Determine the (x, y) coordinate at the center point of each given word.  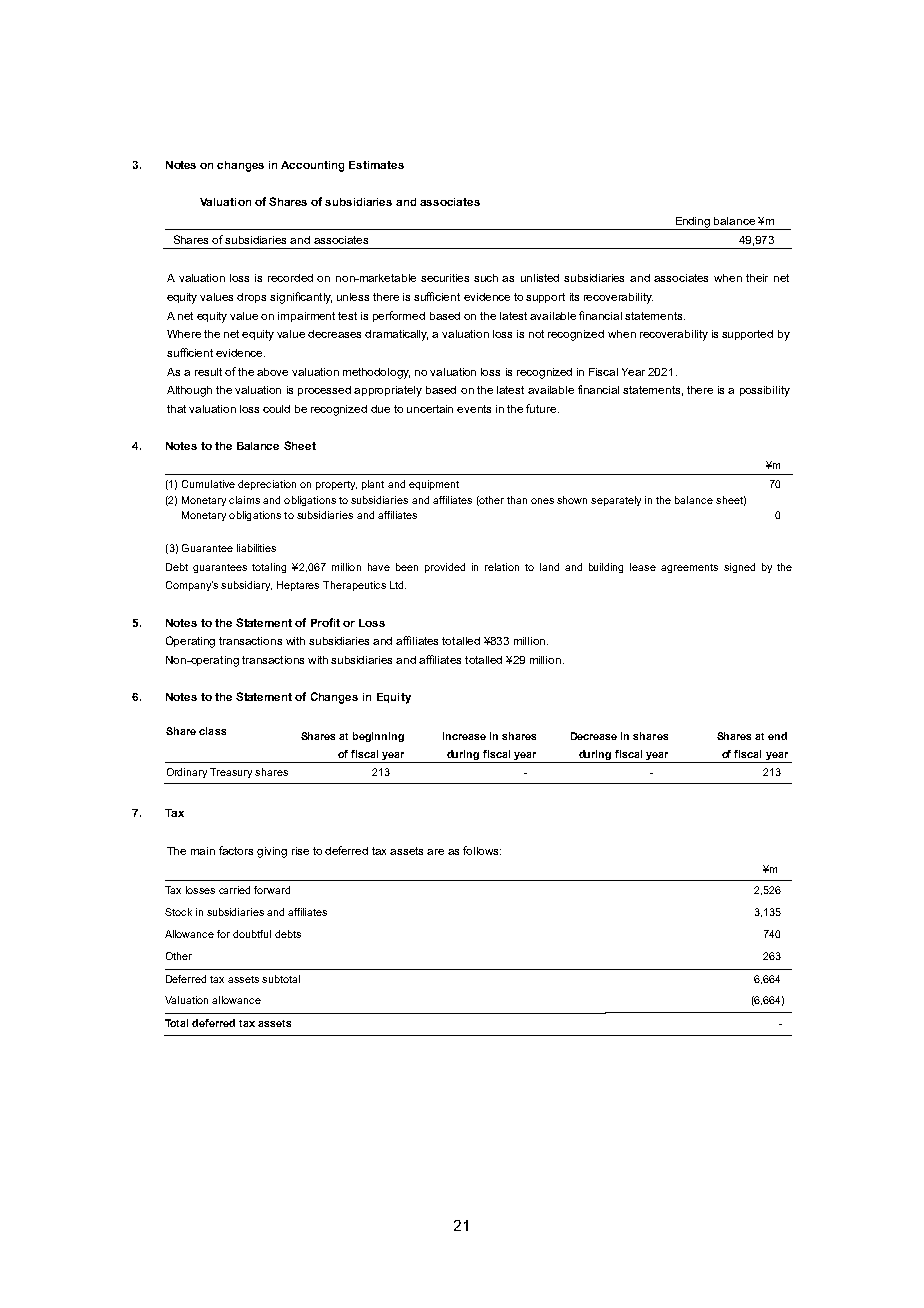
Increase (464, 736)
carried (234, 890)
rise (300, 851)
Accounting (312, 166)
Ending (693, 223)
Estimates (376, 165)
